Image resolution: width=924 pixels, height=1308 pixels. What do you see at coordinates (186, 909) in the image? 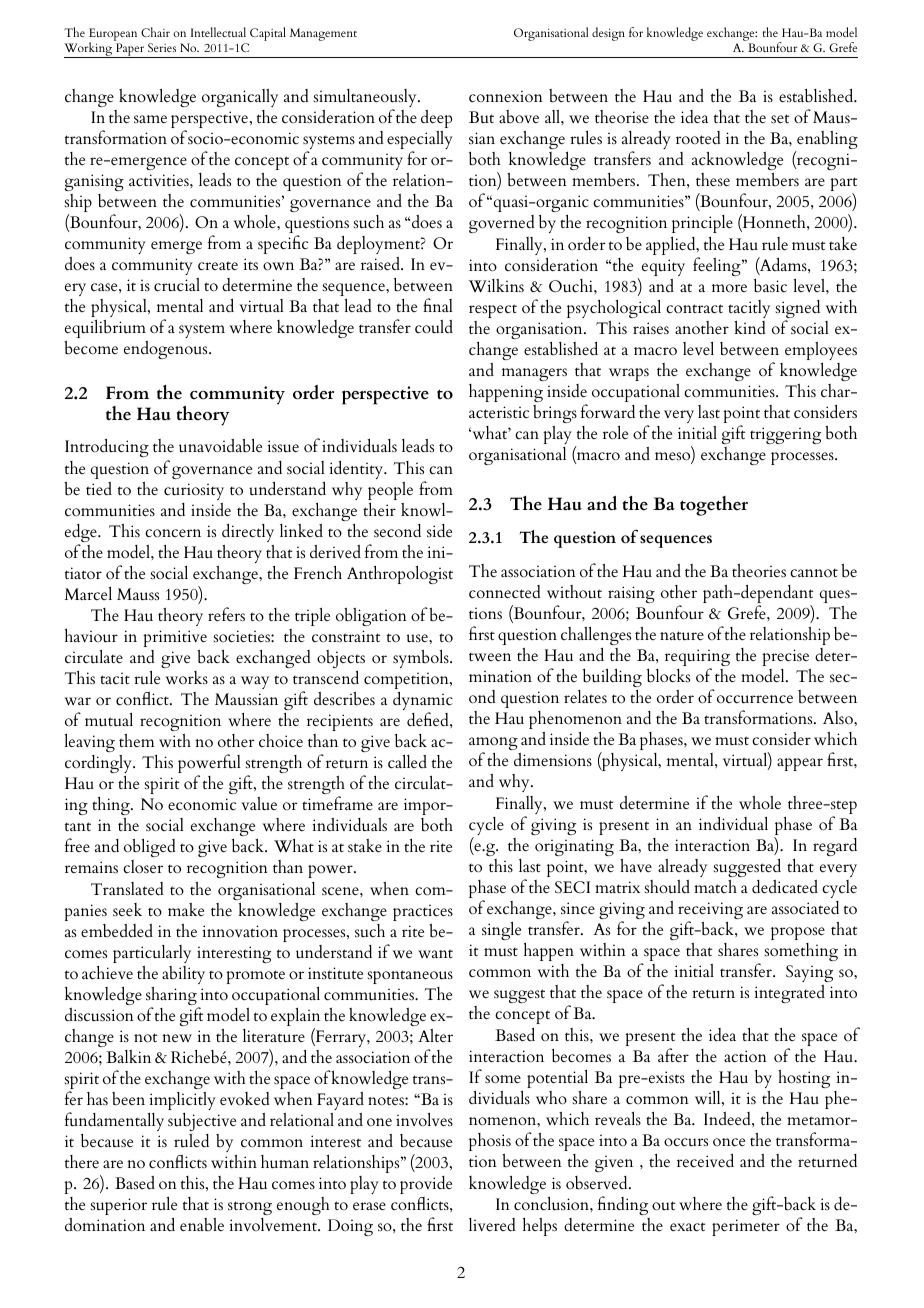
I see `make` at bounding box center [186, 909].
